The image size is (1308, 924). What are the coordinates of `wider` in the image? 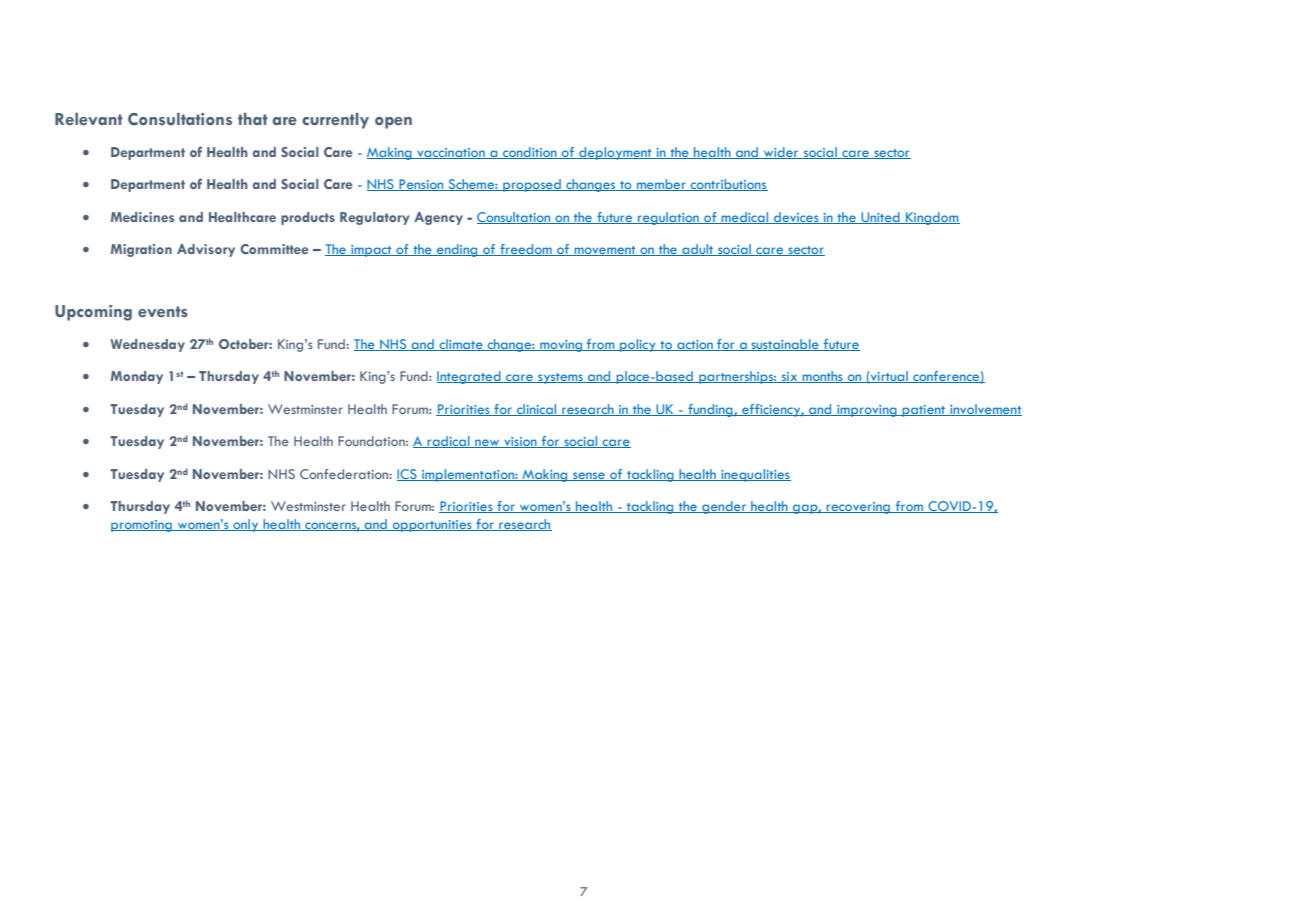 It's located at (781, 153).
